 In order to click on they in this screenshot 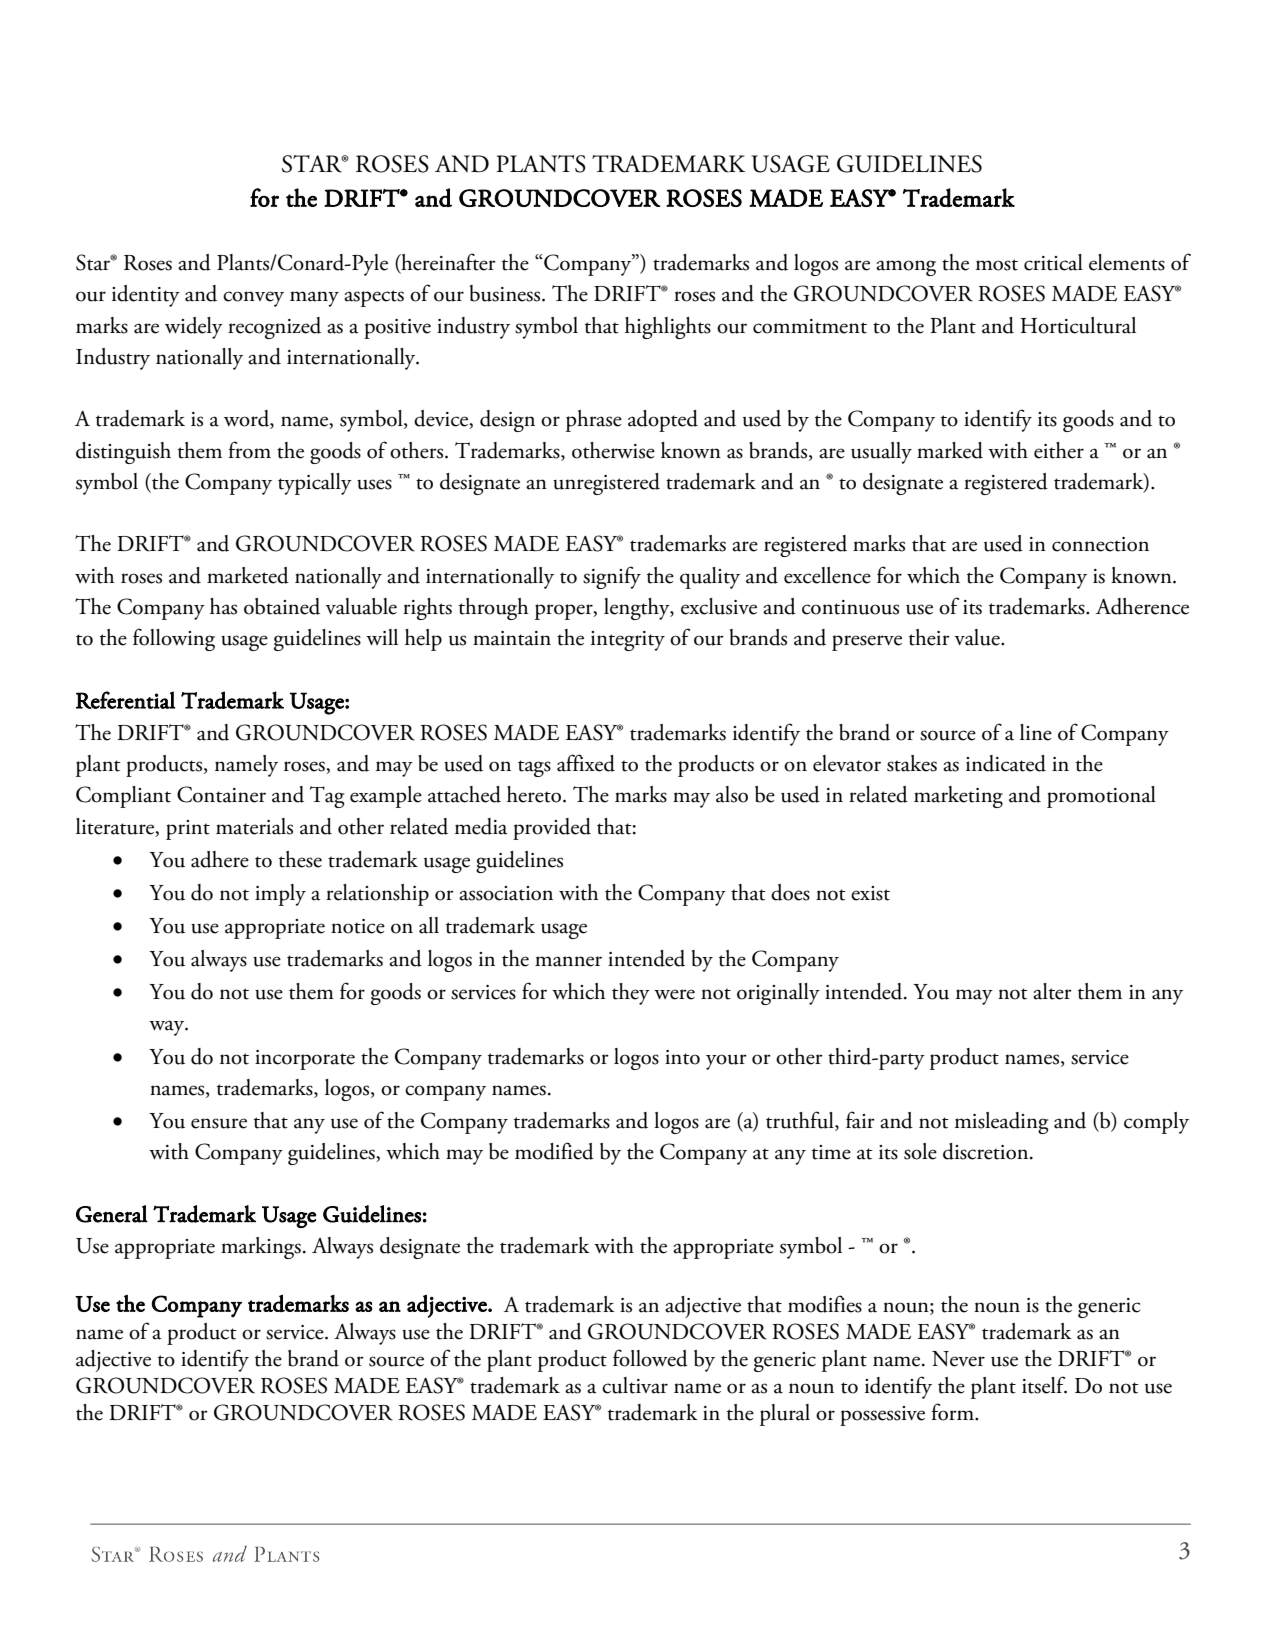, I will do `click(631, 994)`.
